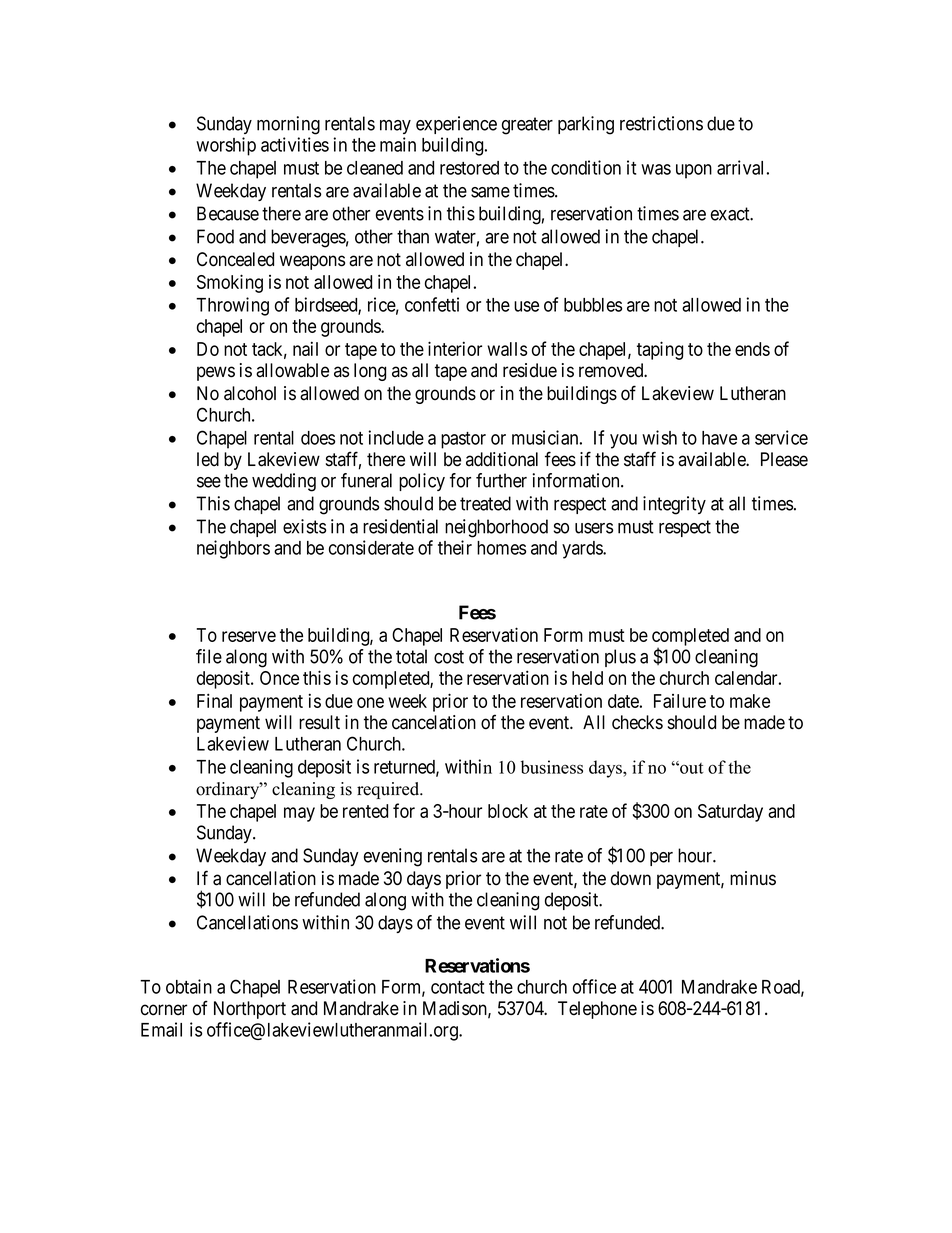 The height and width of the screenshot is (1233, 952). I want to click on neighbors, so click(233, 549).
